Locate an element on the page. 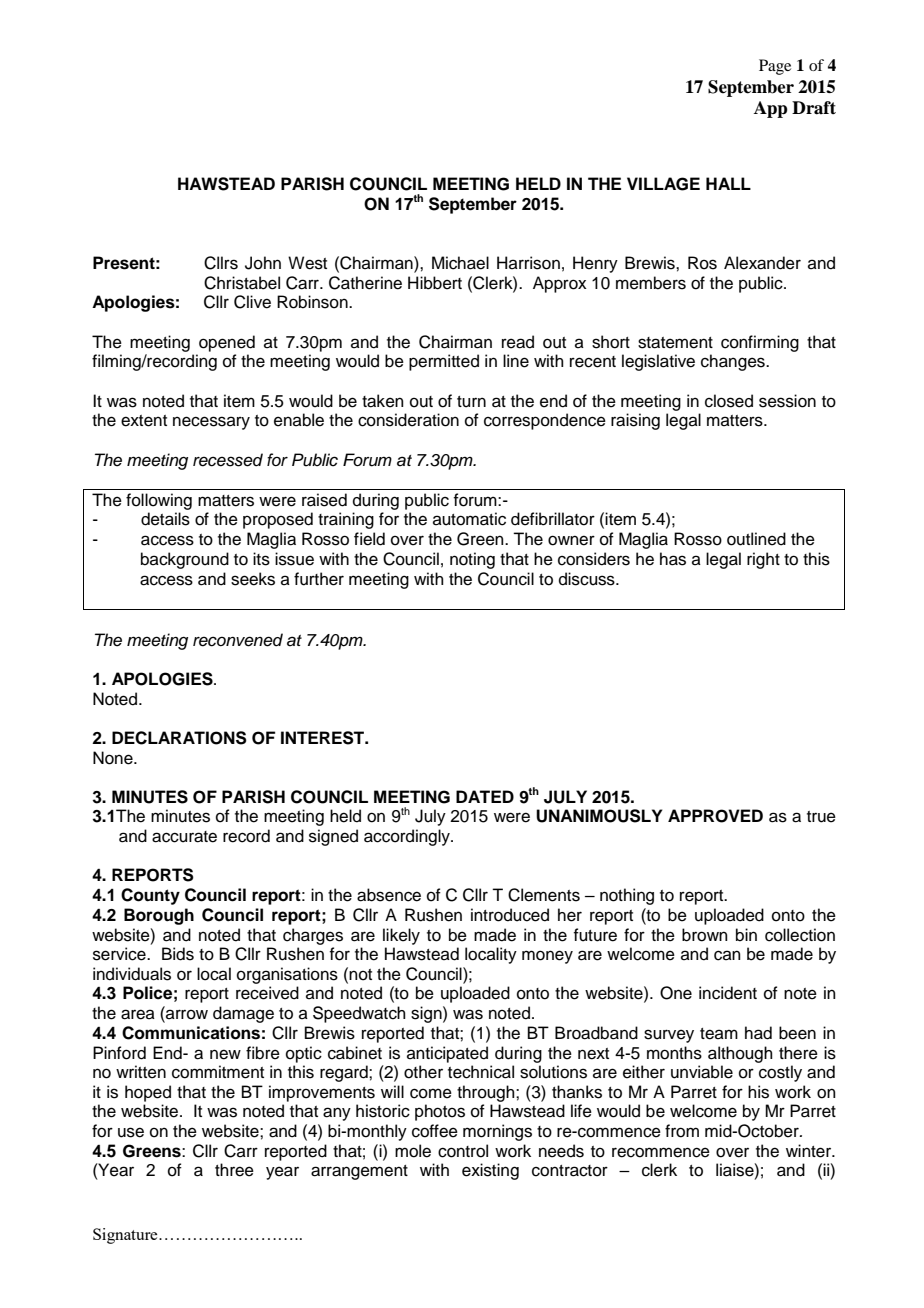 This document has height=1308, width=924. three is located at coordinates (234, 1170).
